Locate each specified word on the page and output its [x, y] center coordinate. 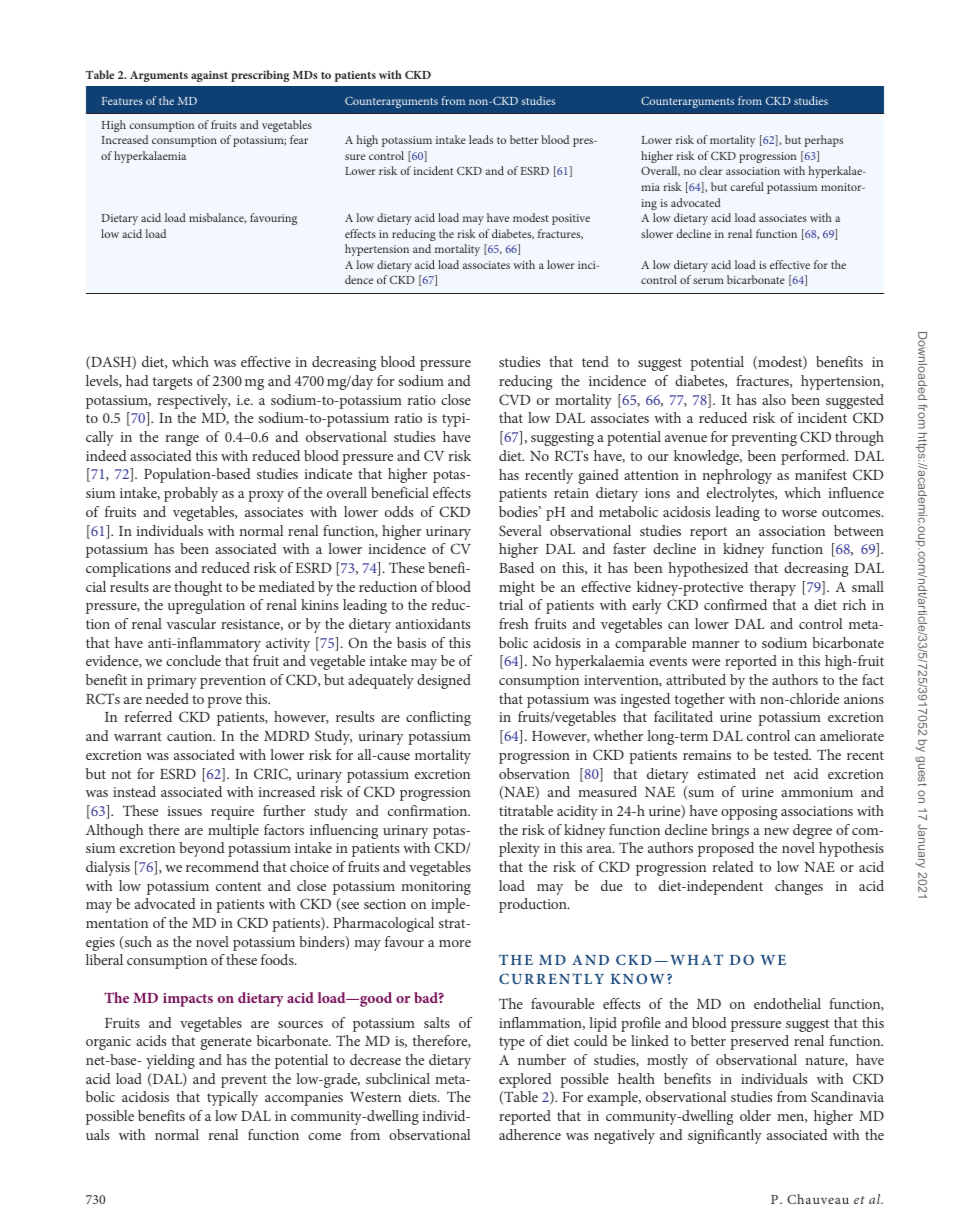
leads [481, 139]
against [209, 76]
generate [226, 1043]
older [755, 1115]
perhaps [824, 141]
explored [525, 1080]
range [182, 440]
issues [184, 811]
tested [792, 754]
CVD [514, 399]
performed [814, 457]
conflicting [438, 718]
